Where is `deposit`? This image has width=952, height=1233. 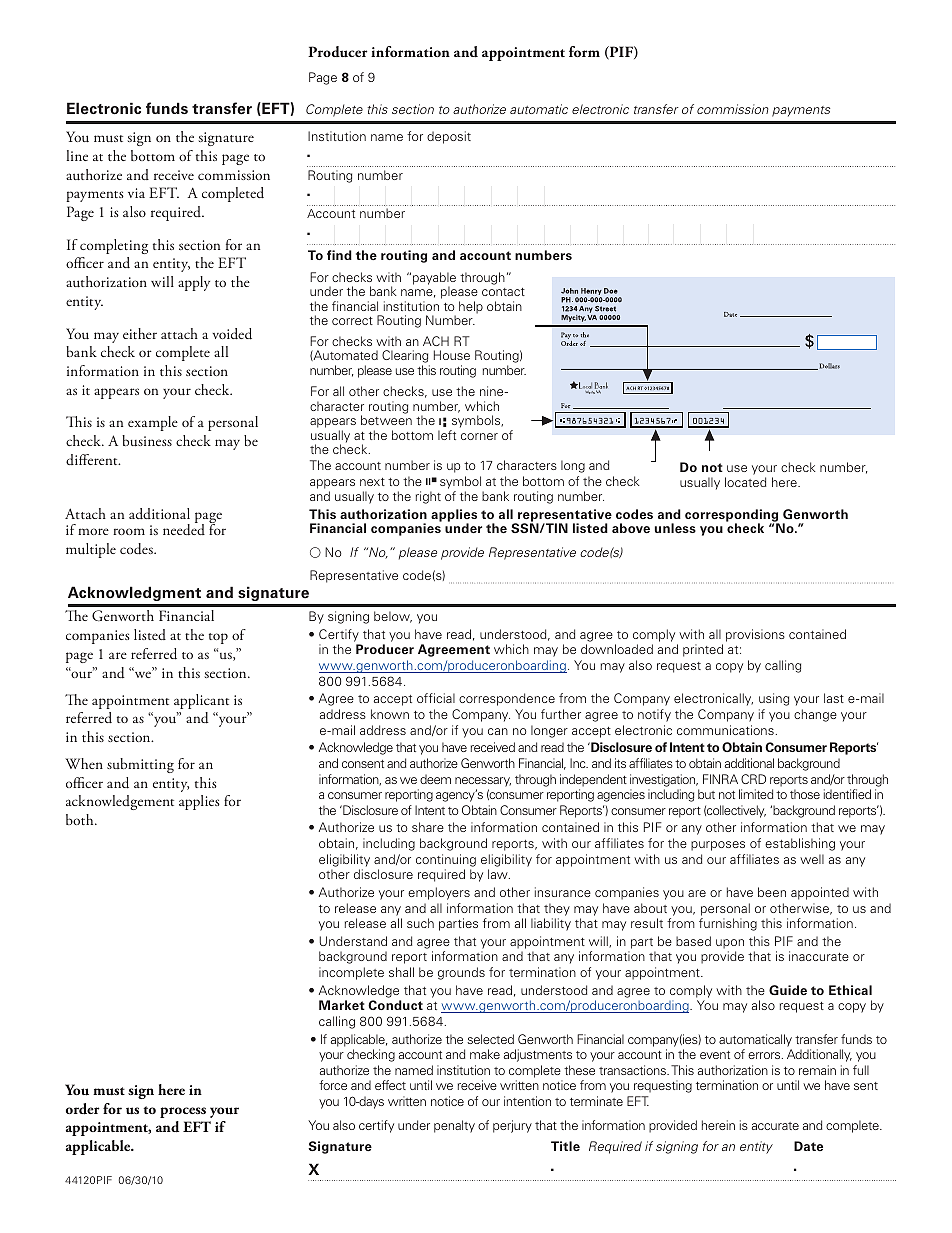 deposit is located at coordinates (449, 137).
